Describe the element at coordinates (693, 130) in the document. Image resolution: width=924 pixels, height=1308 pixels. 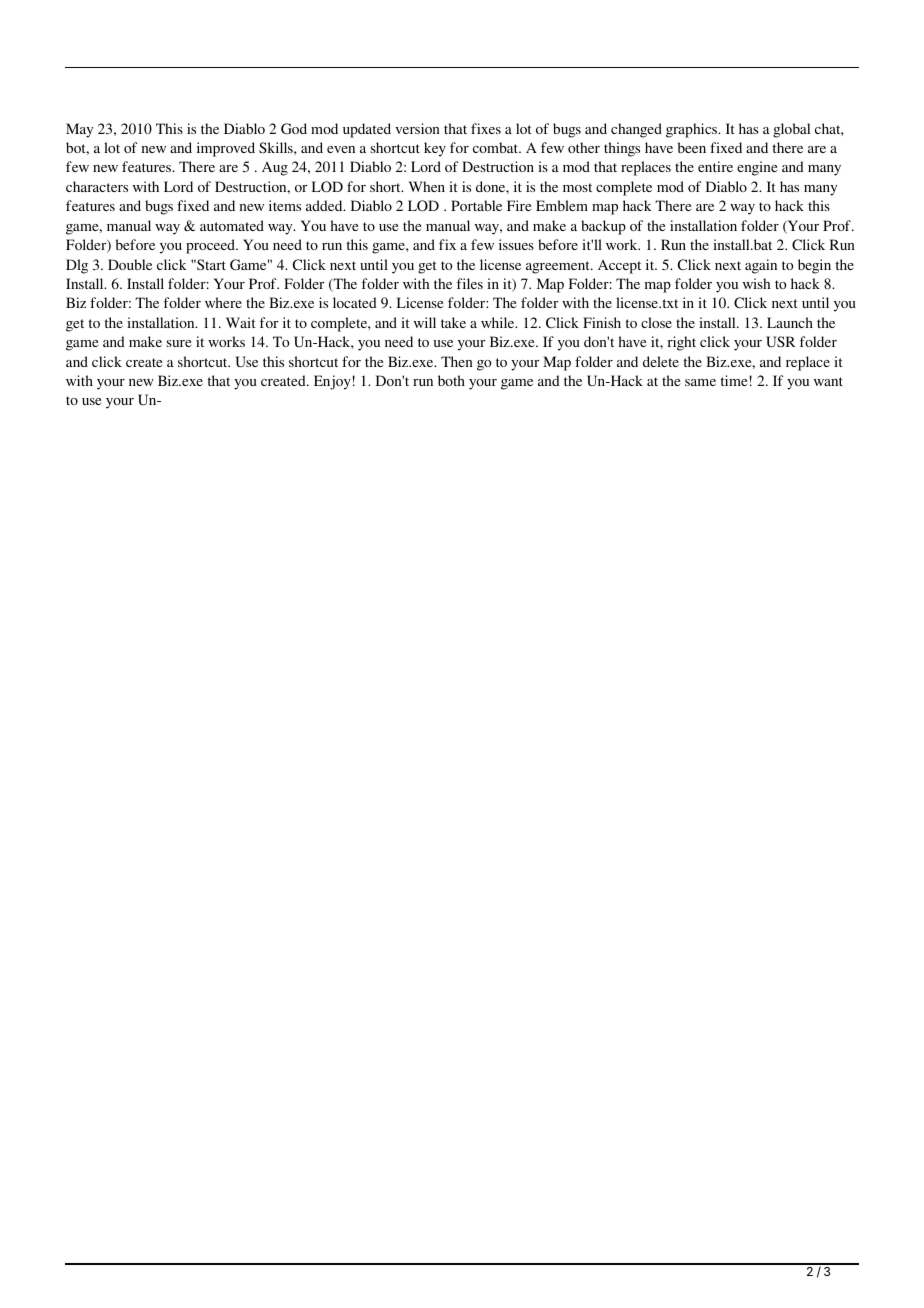
I see `graphics` at that location.
